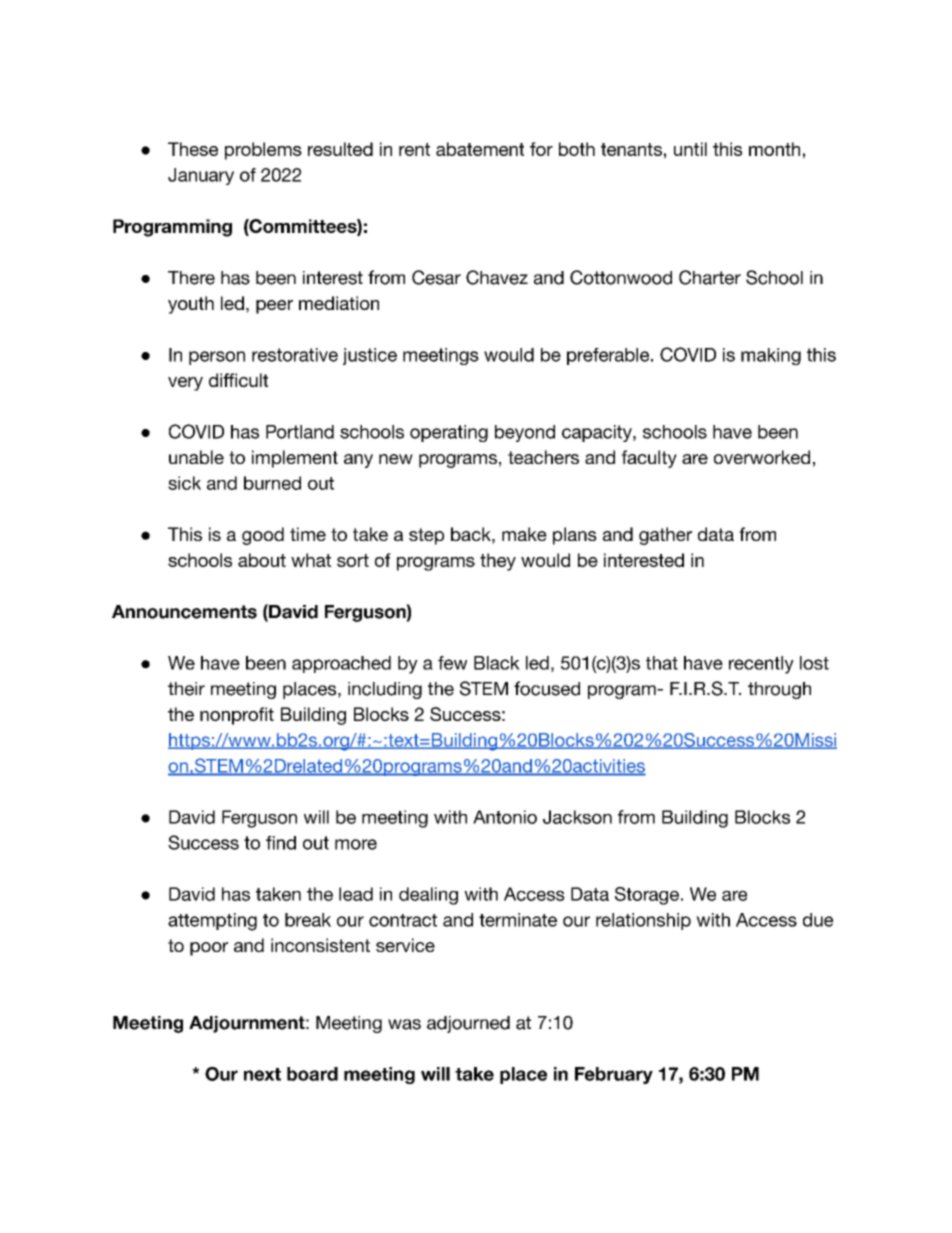  I want to click on was, so click(404, 1024).
